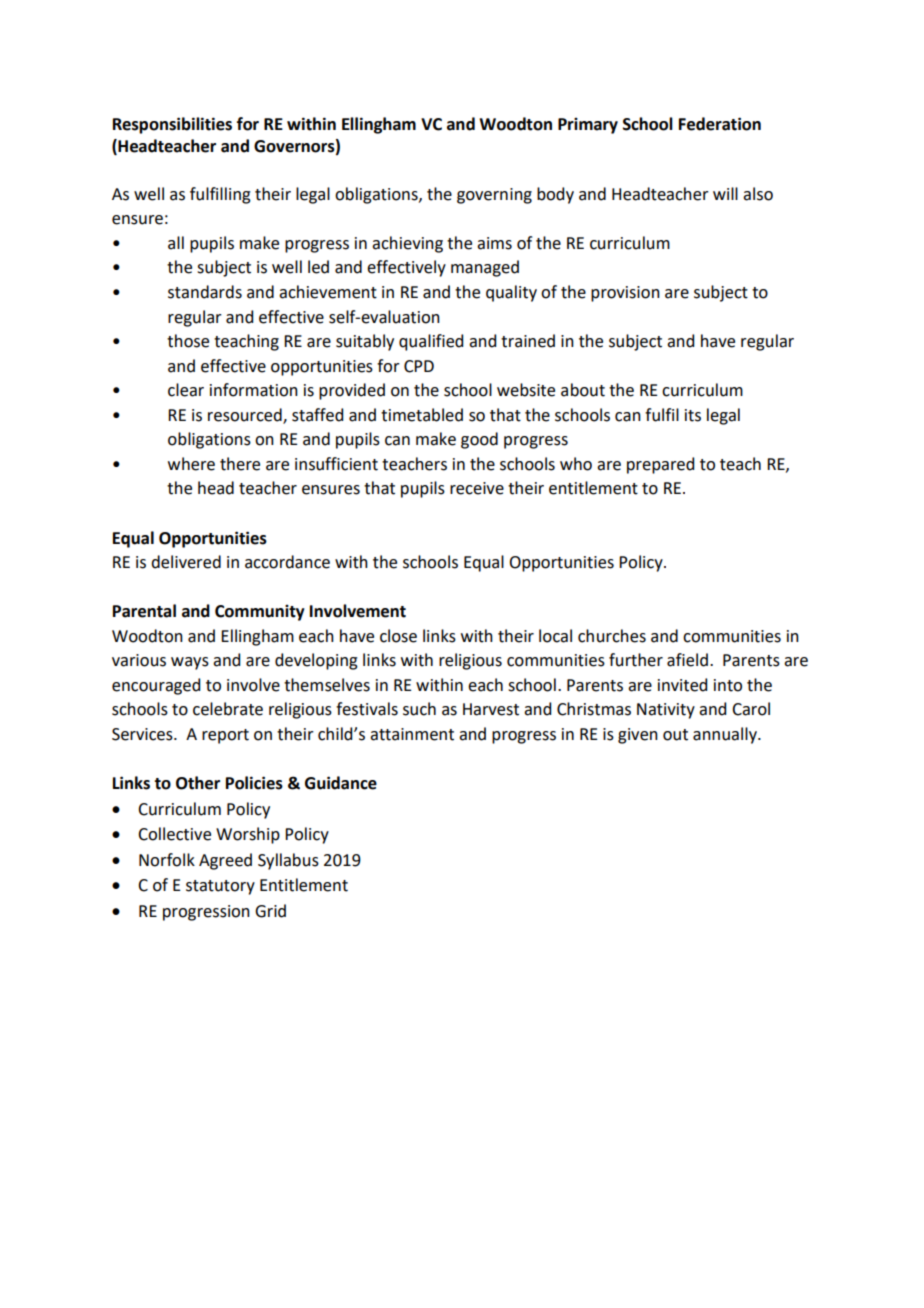 The width and height of the screenshot is (924, 1308). I want to click on Federation, so click(720, 124).
